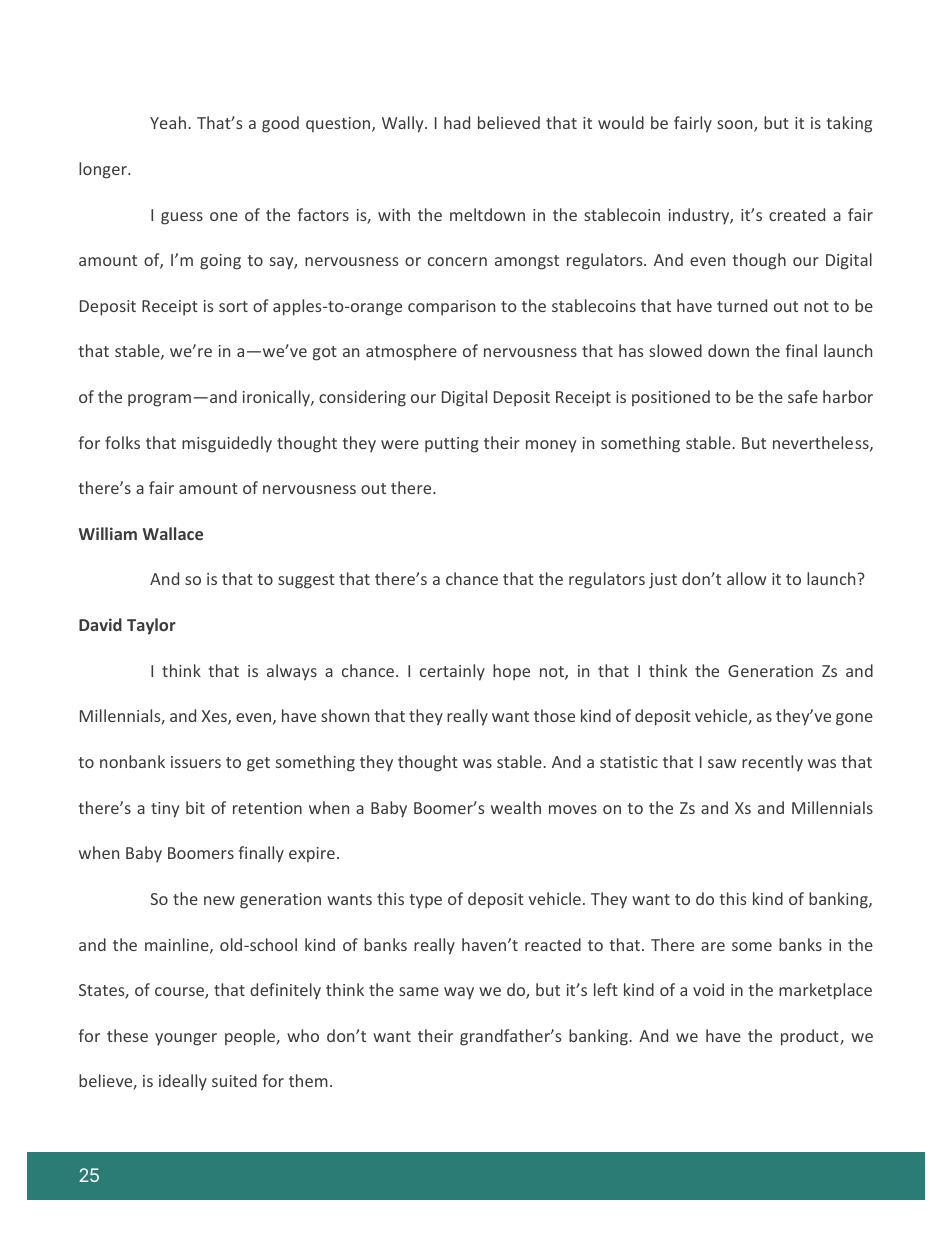 This screenshot has height=1233, width=952. What do you see at coordinates (457, 122) in the screenshot?
I see `had` at bounding box center [457, 122].
